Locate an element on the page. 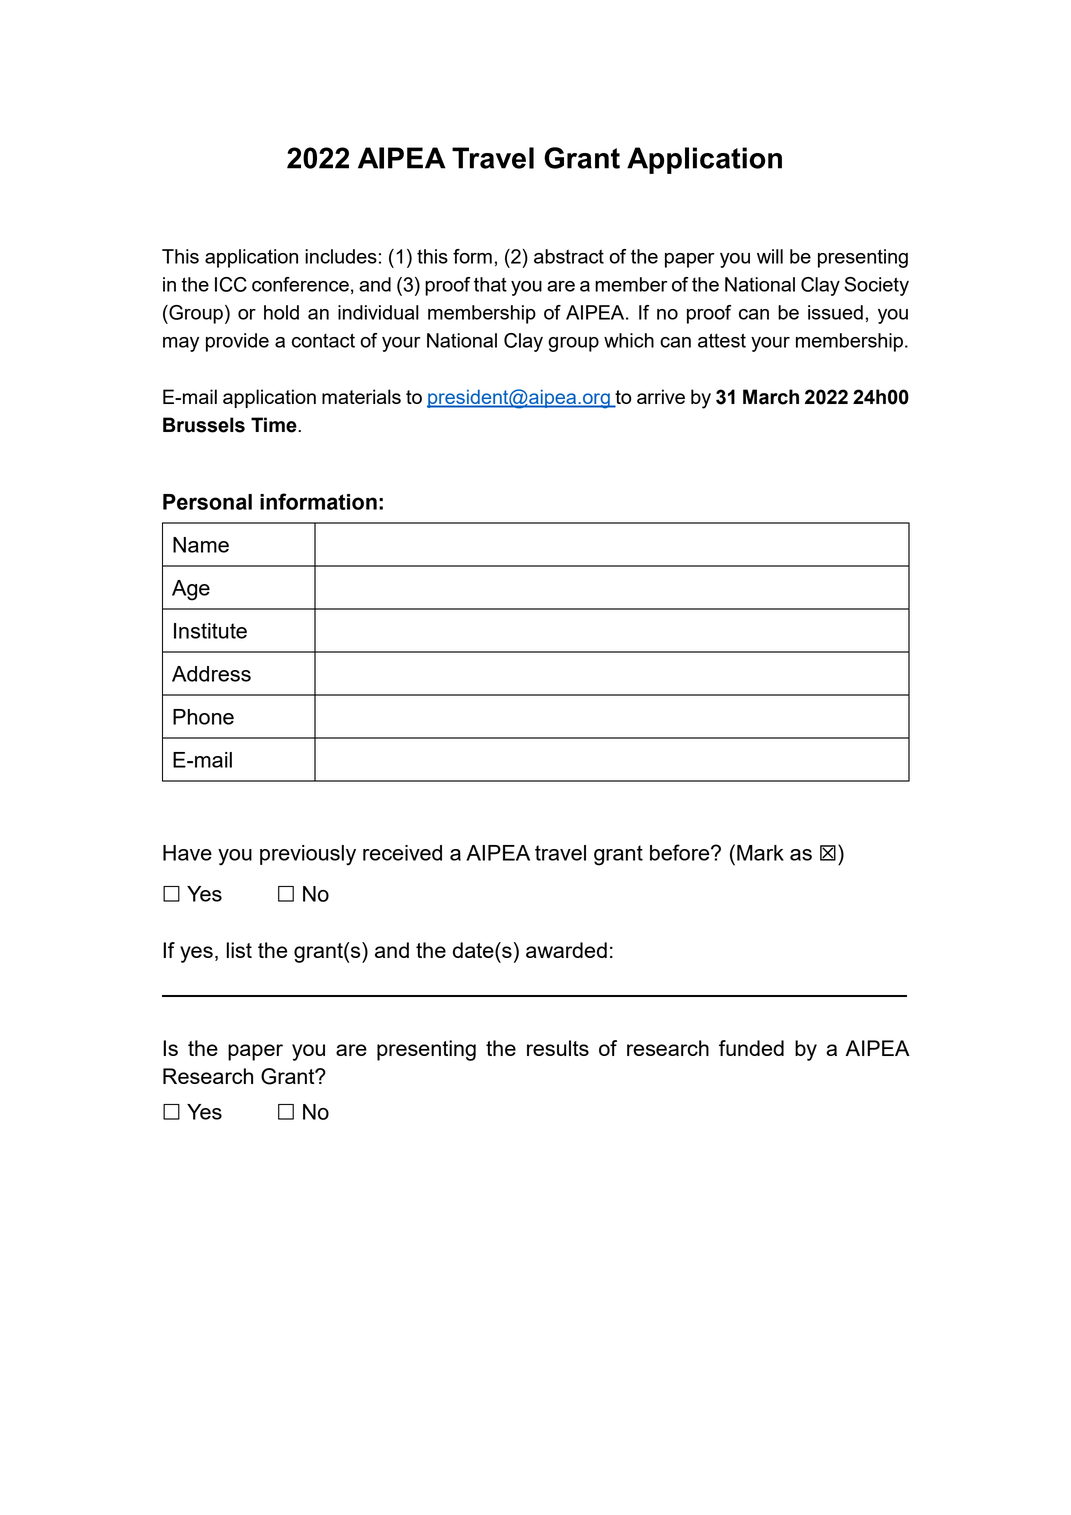 This page has height=1515, width=1071. Mark is located at coordinates (760, 853).
